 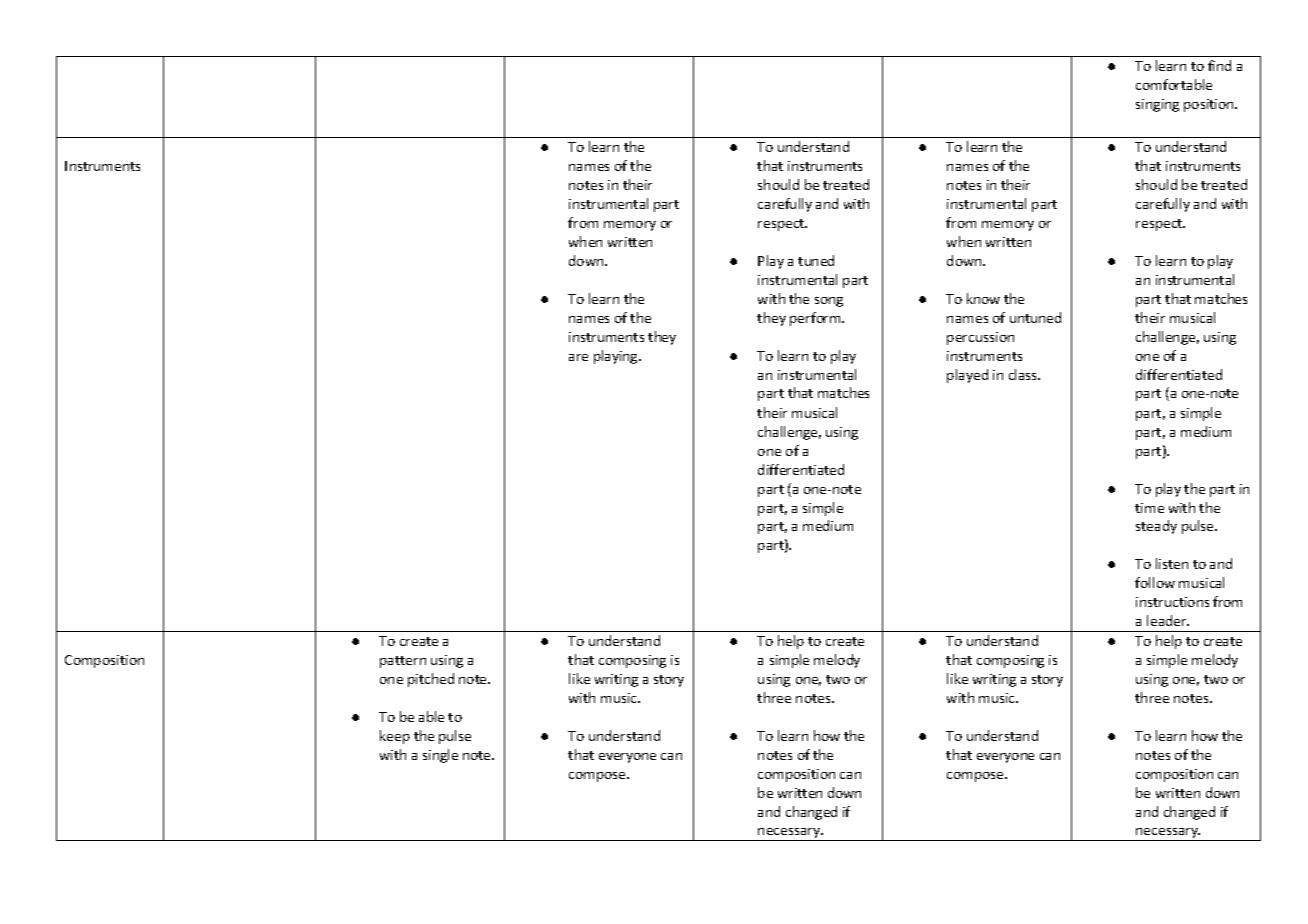 I want to click on follow, so click(x=1155, y=582).
